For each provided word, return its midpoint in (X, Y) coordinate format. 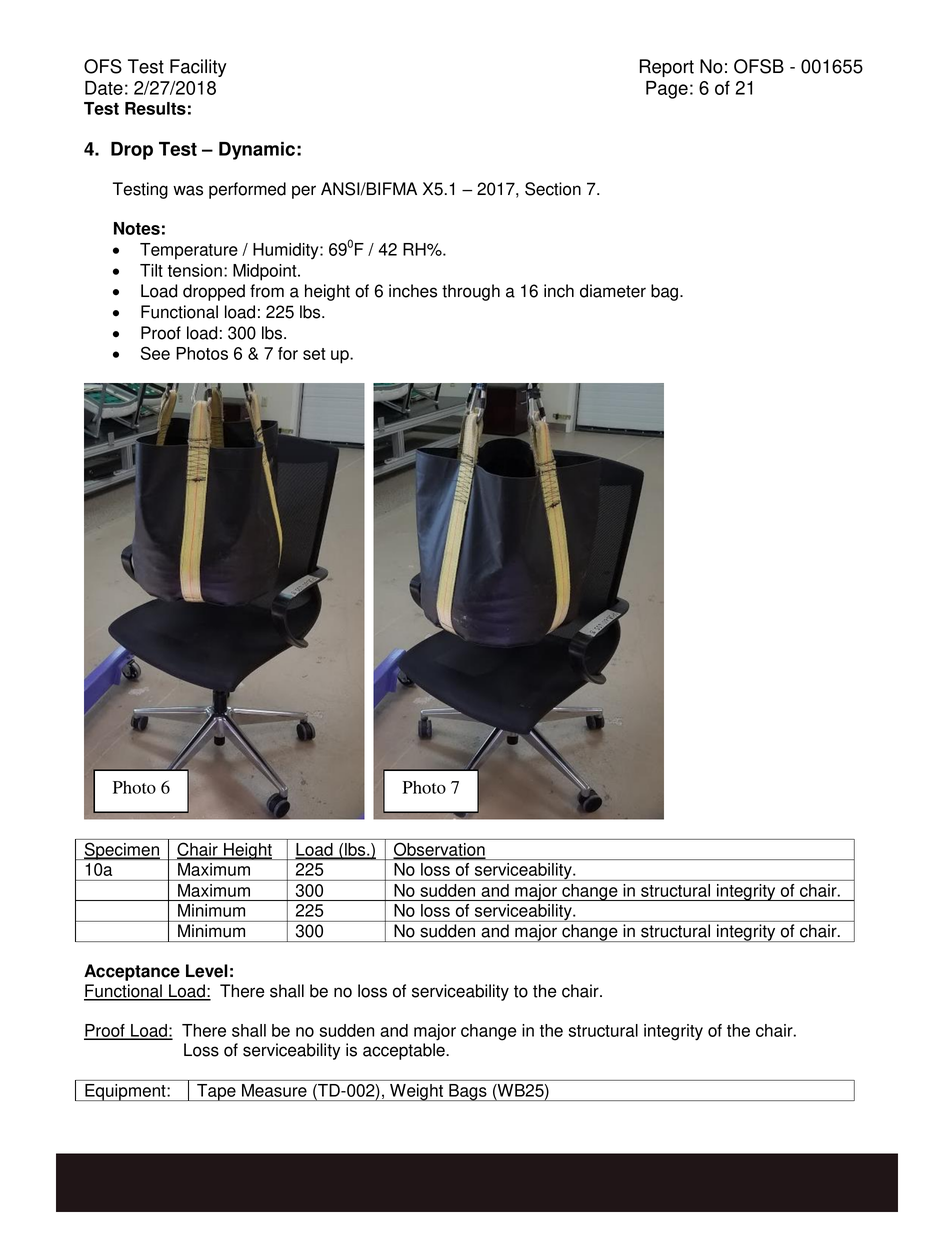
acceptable (405, 1051)
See (155, 353)
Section (553, 189)
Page (667, 90)
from (267, 291)
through (471, 292)
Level (207, 971)
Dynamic (257, 151)
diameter (613, 291)
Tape (216, 1092)
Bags (468, 1092)
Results (155, 108)
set (314, 354)
